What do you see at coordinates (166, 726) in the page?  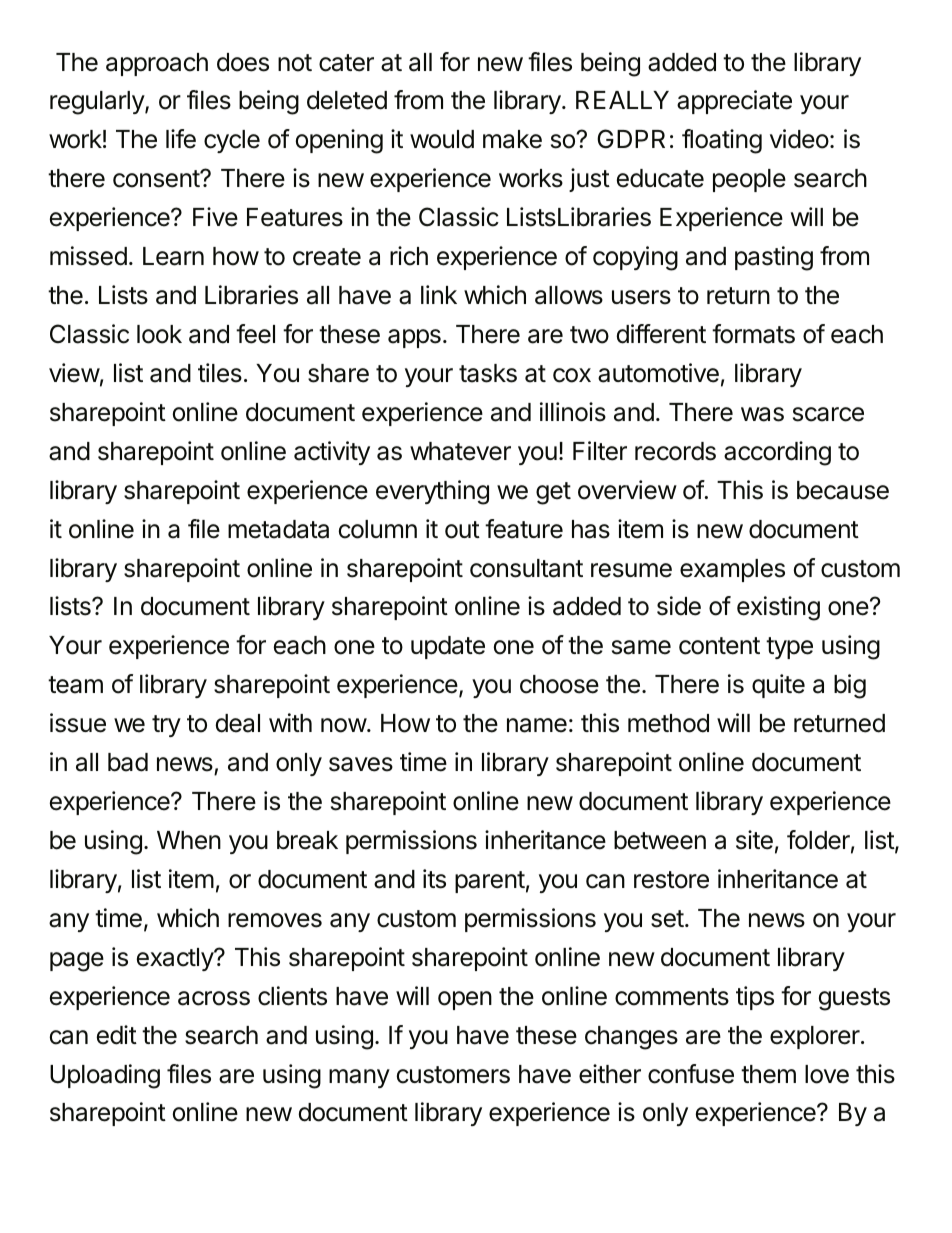 I see `try` at bounding box center [166, 726].
